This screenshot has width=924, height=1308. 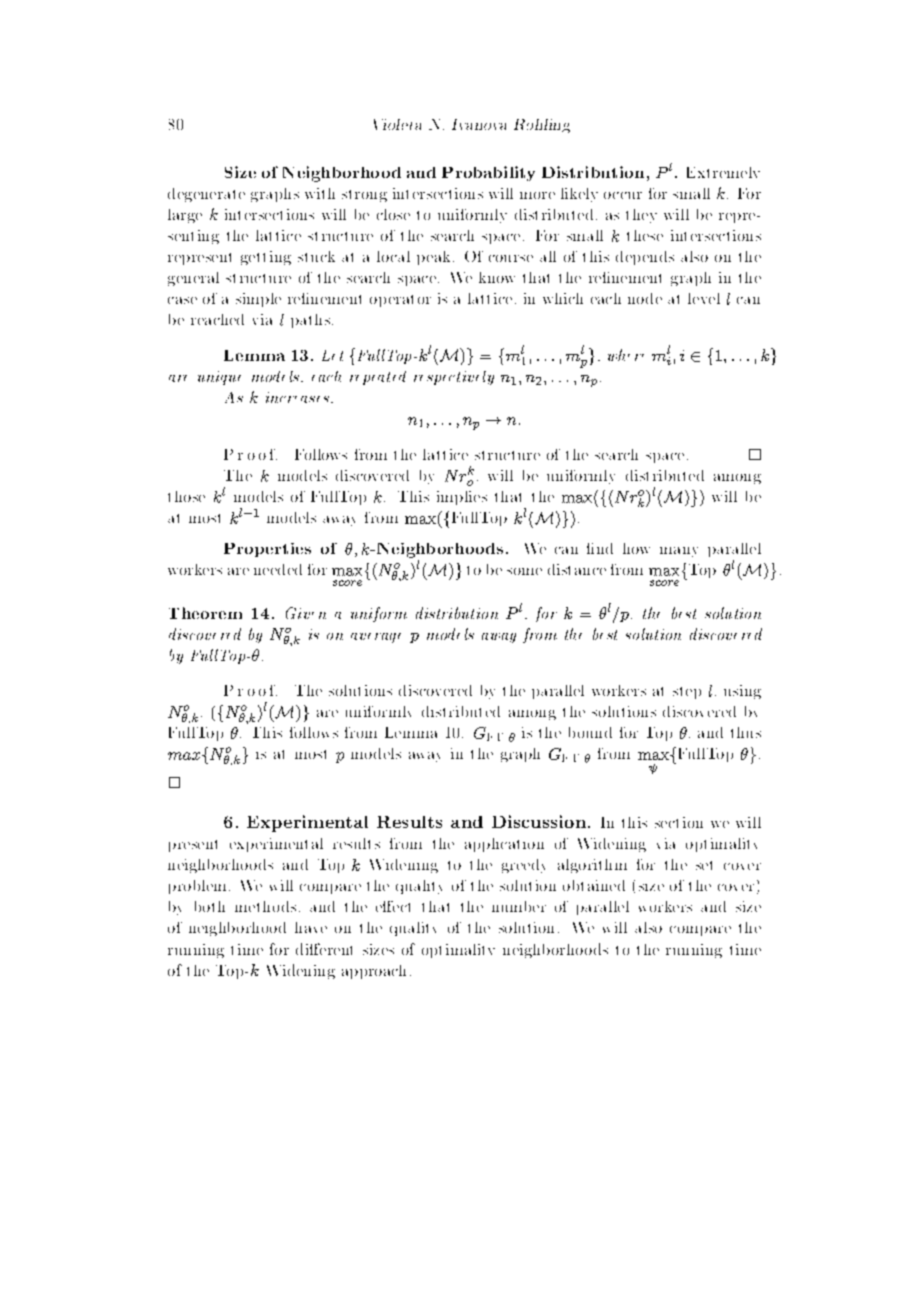 I want to click on needed, so click(x=278, y=569).
